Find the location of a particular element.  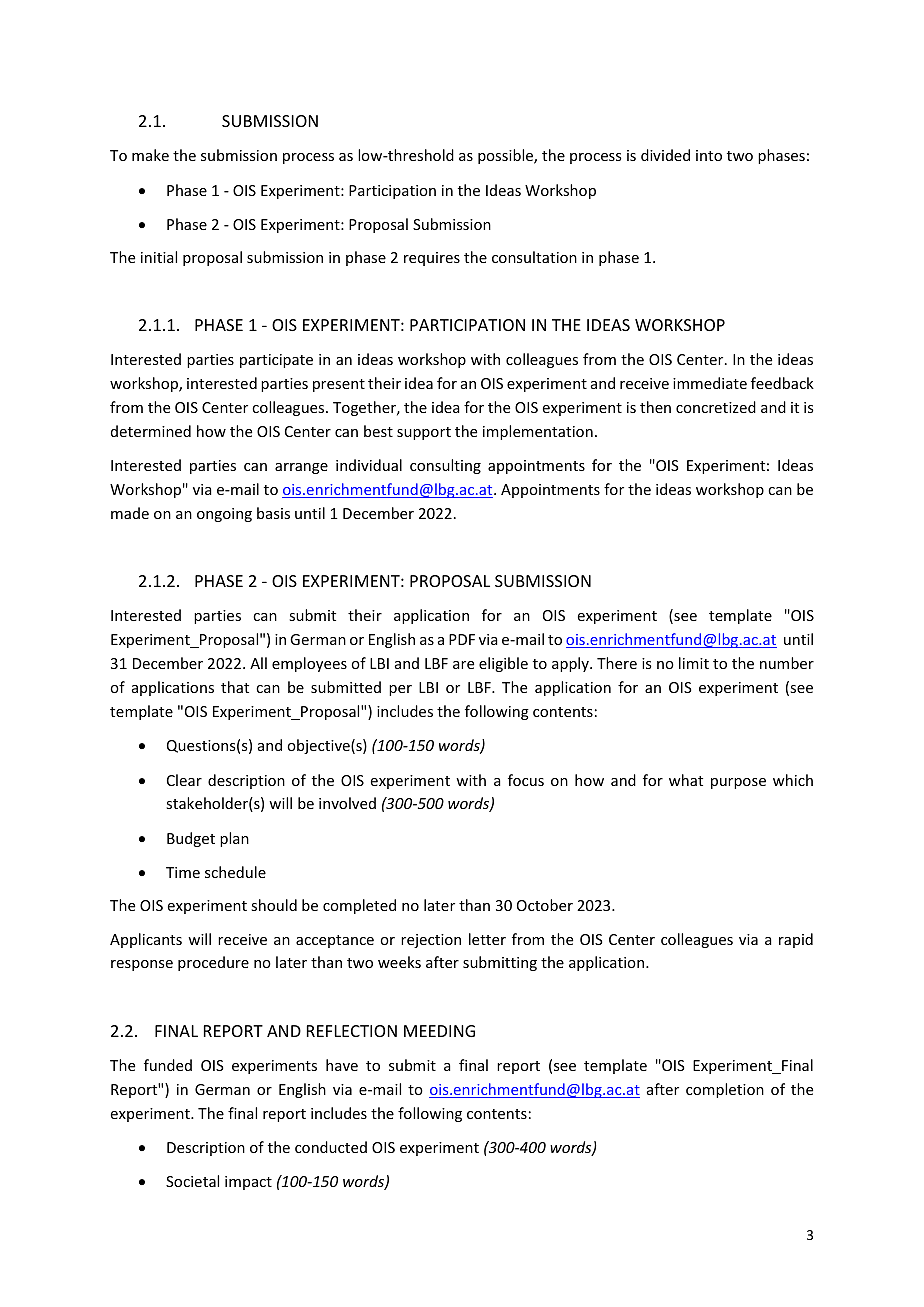

into is located at coordinates (709, 155).
